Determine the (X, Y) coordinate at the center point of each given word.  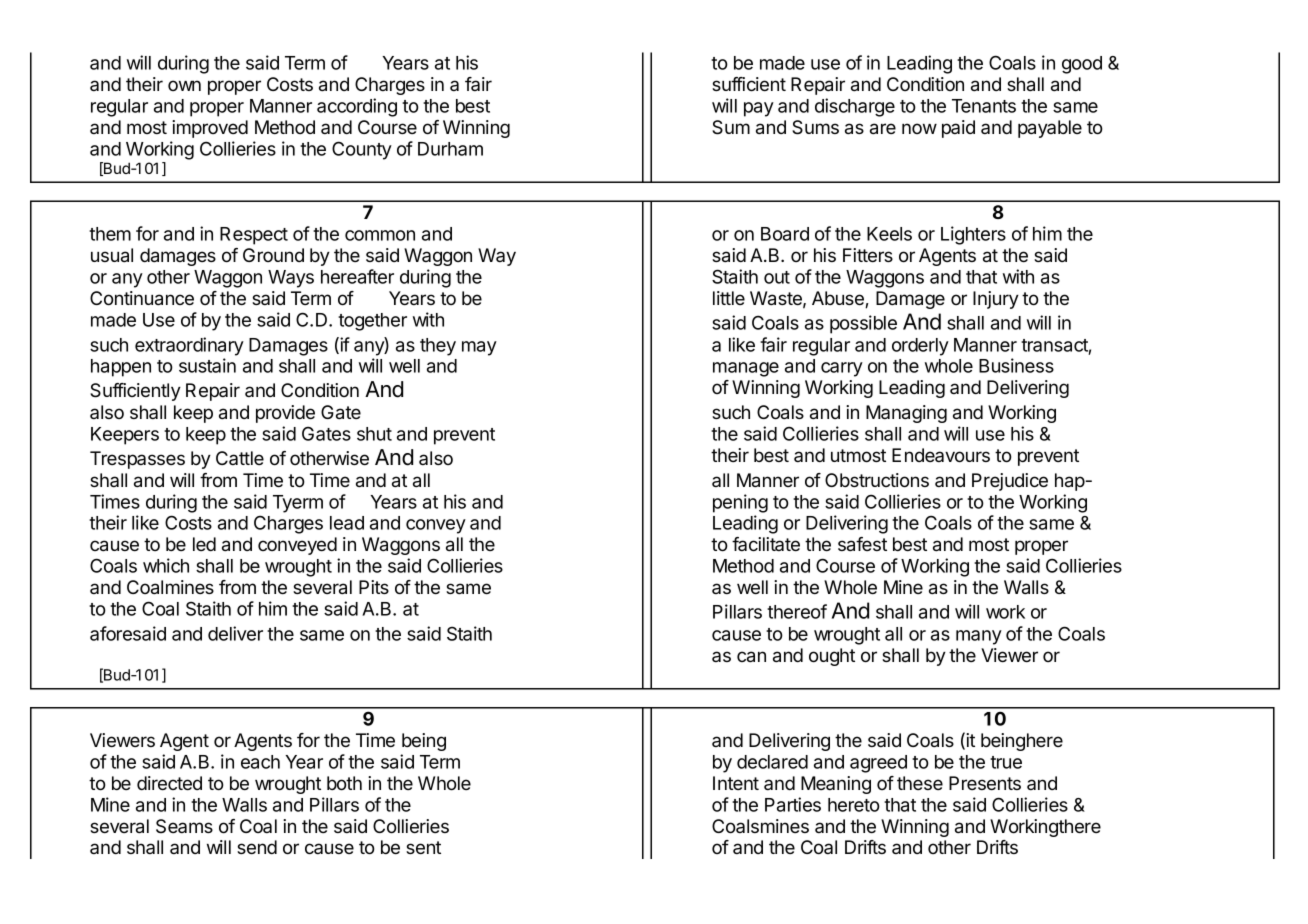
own (184, 85)
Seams (184, 826)
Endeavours (941, 455)
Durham (450, 149)
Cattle (240, 458)
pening (740, 503)
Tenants (984, 106)
